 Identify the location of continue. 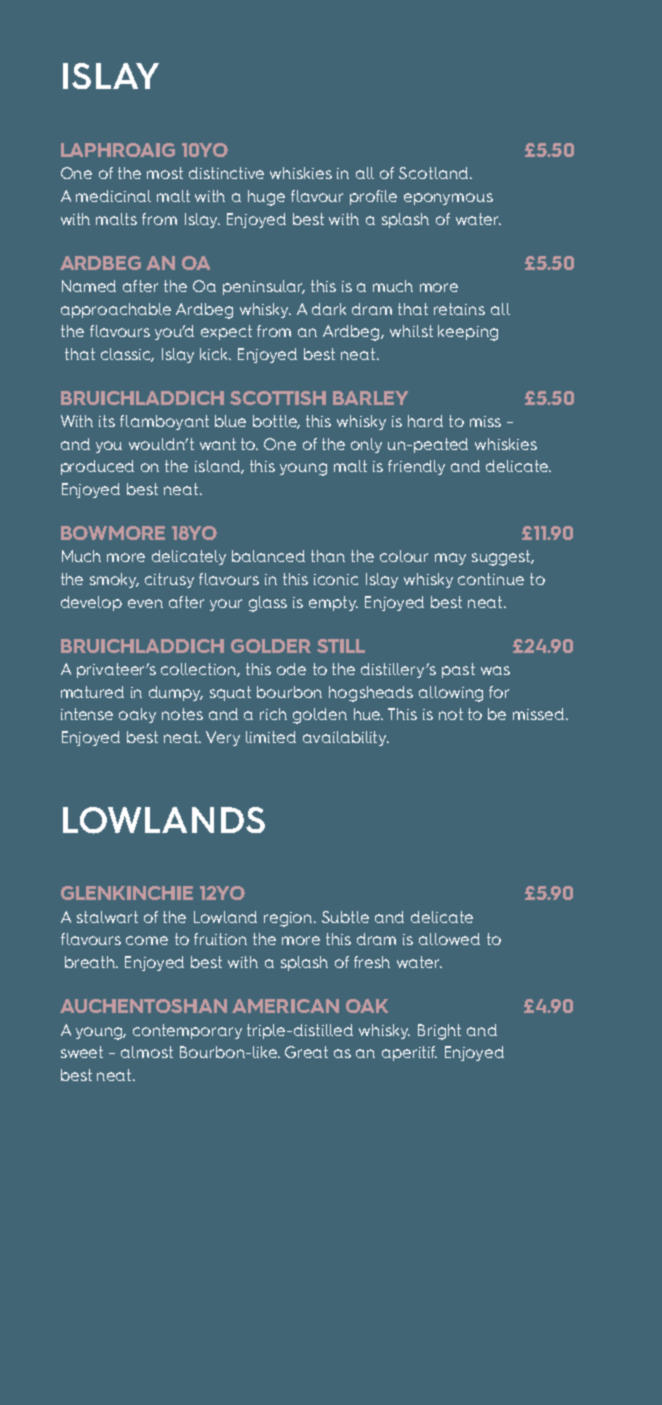
(491, 579).
